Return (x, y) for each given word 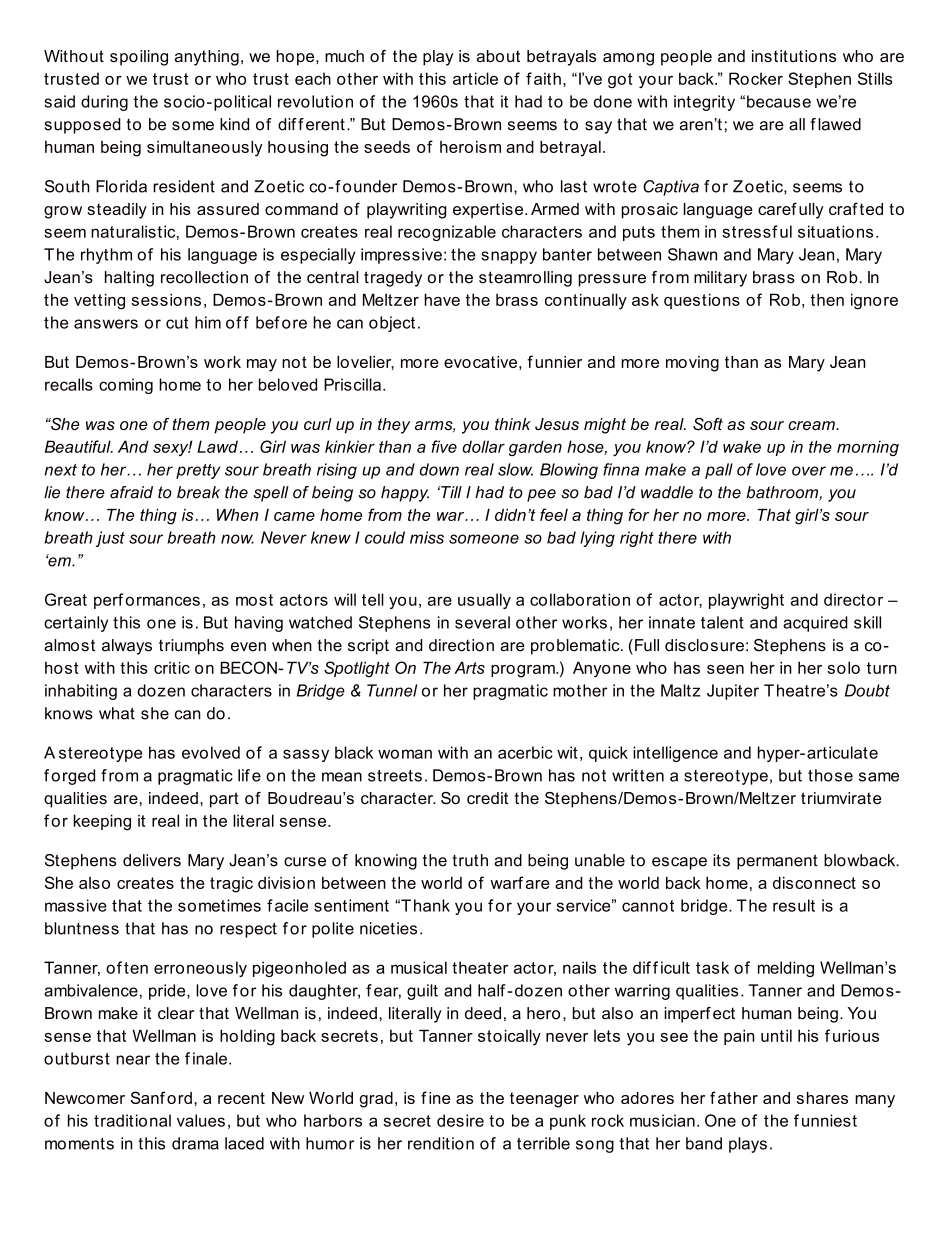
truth (470, 860)
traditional (132, 1120)
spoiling (139, 58)
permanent (777, 862)
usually (484, 601)
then (827, 299)
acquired (815, 624)
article (475, 78)
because (779, 101)
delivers (152, 860)
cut (177, 323)
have (442, 299)
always (127, 647)
